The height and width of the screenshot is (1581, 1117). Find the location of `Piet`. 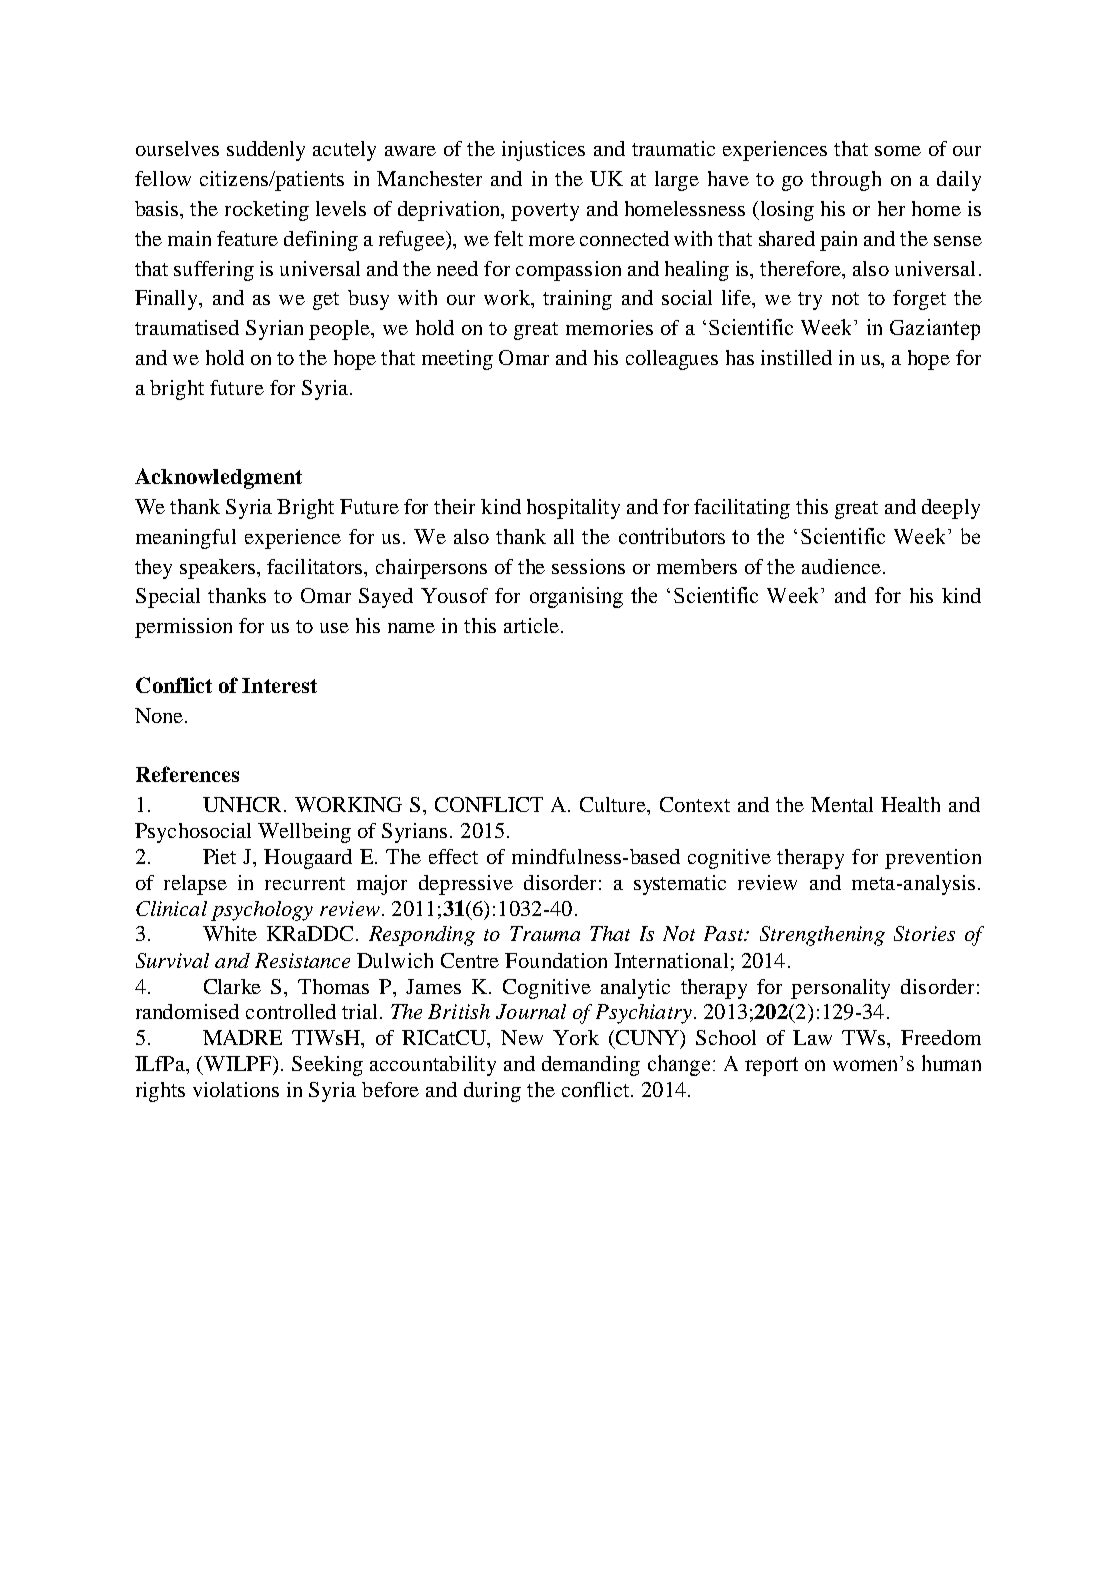

Piet is located at coordinates (219, 856).
